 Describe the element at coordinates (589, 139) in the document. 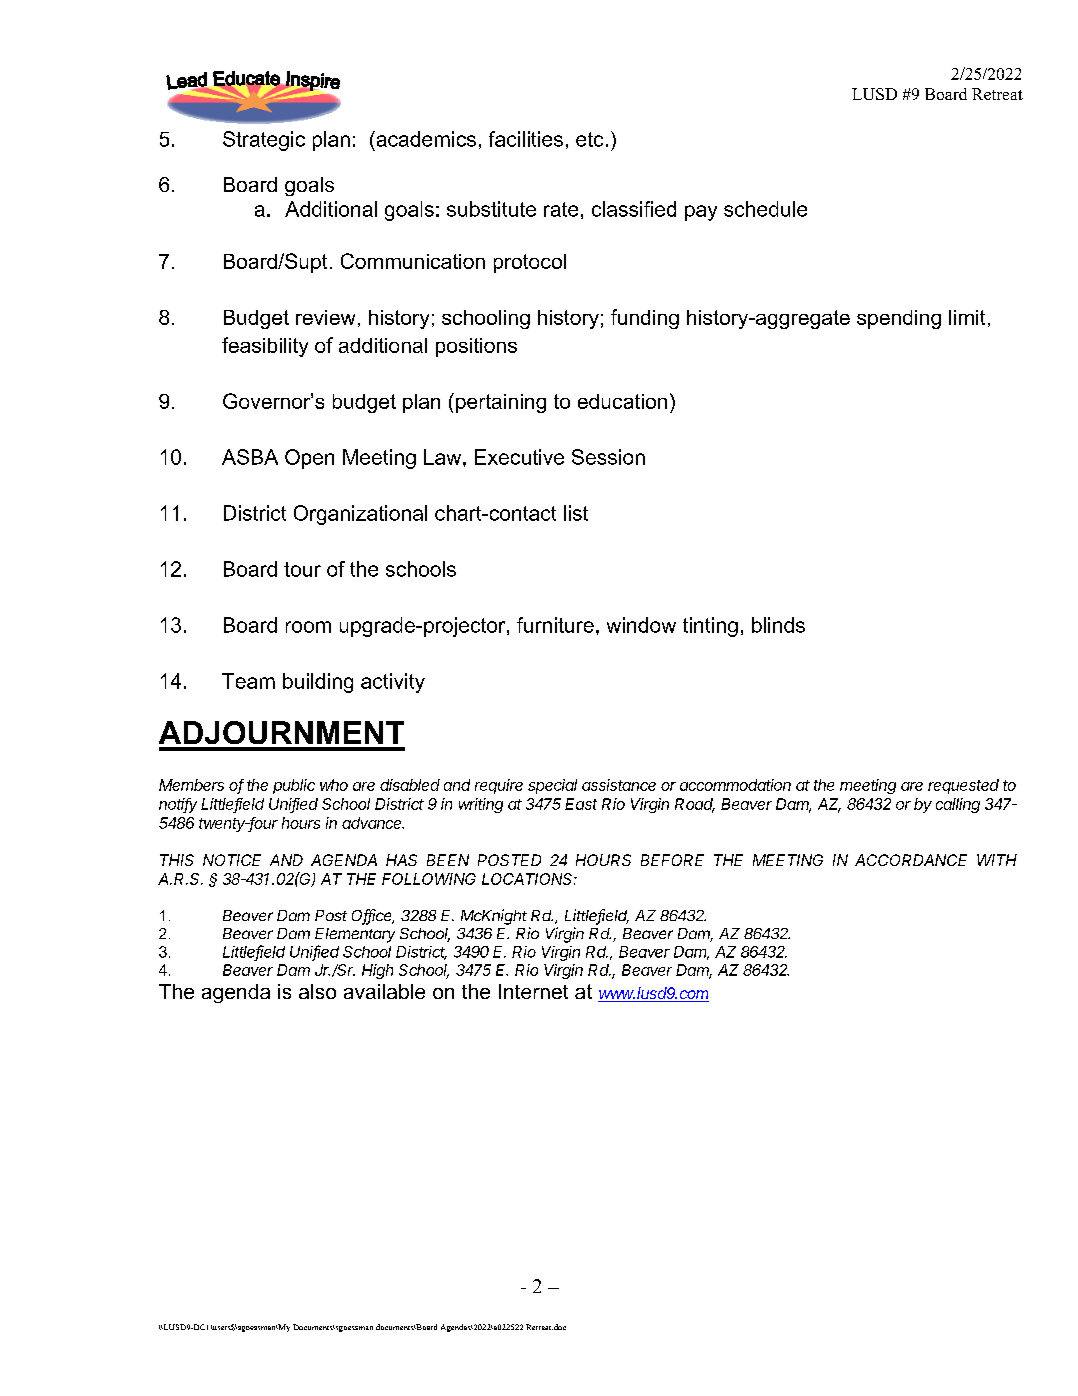

I see `etc` at that location.
